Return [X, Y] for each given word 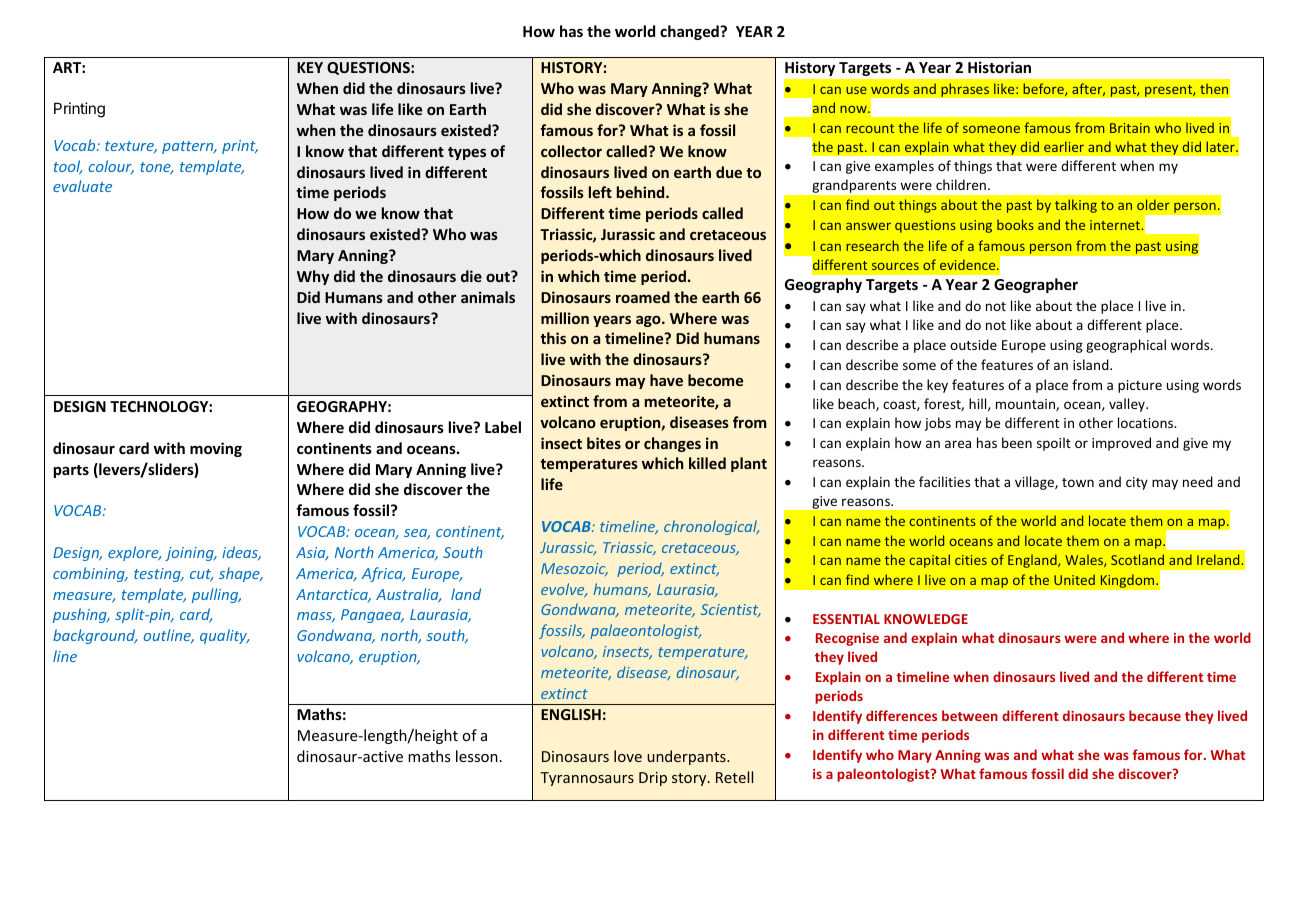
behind [642, 192]
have [666, 380]
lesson [477, 756]
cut [201, 575]
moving [216, 449]
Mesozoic [574, 569]
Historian [999, 67]
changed [690, 32]
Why [313, 277]
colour [111, 167]
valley [1128, 405]
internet [1116, 225]
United [1074, 579]
